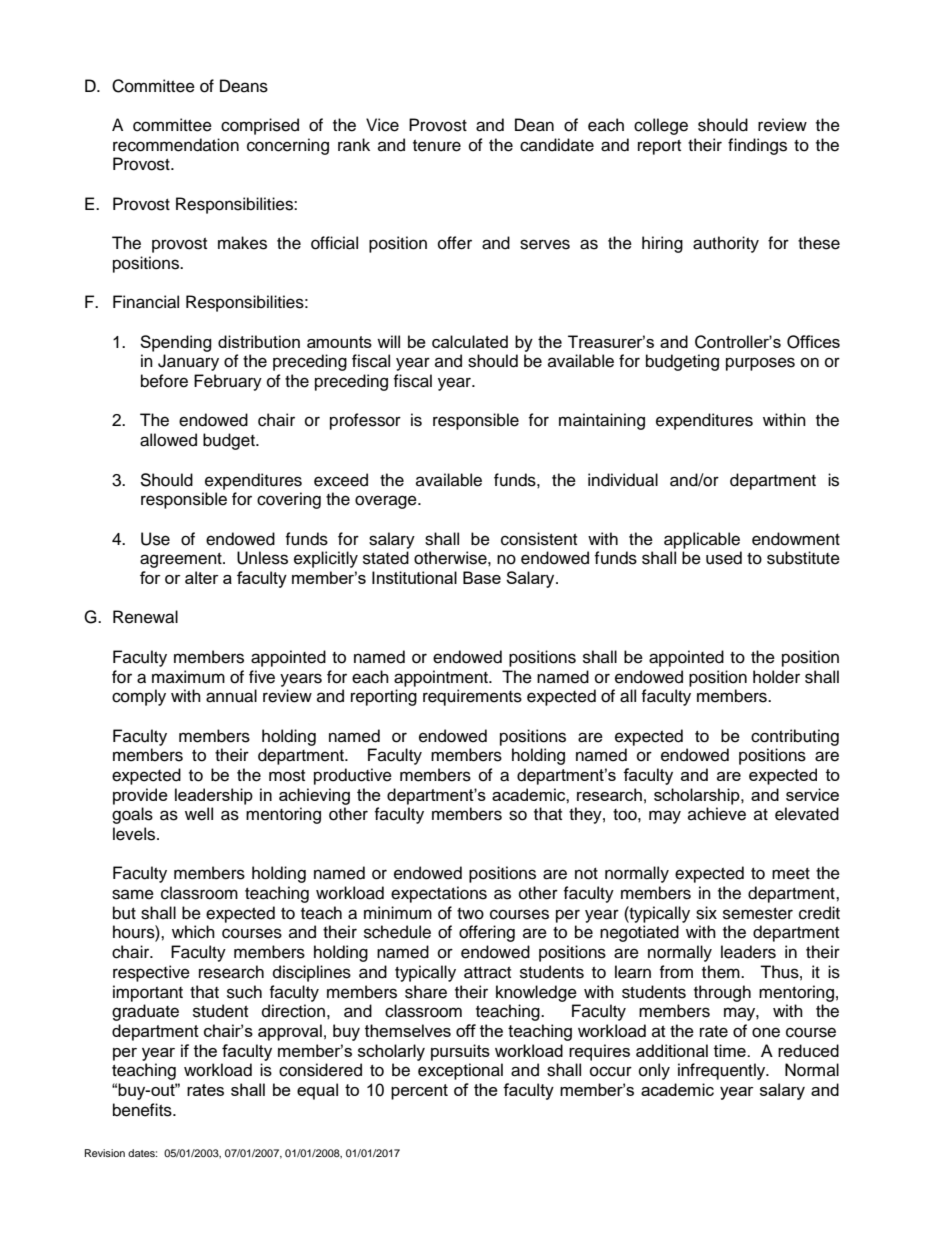 Image resolution: width=952 pixels, height=1233 pixels. What do you see at coordinates (143, 1110) in the screenshot?
I see `benefits` at bounding box center [143, 1110].
